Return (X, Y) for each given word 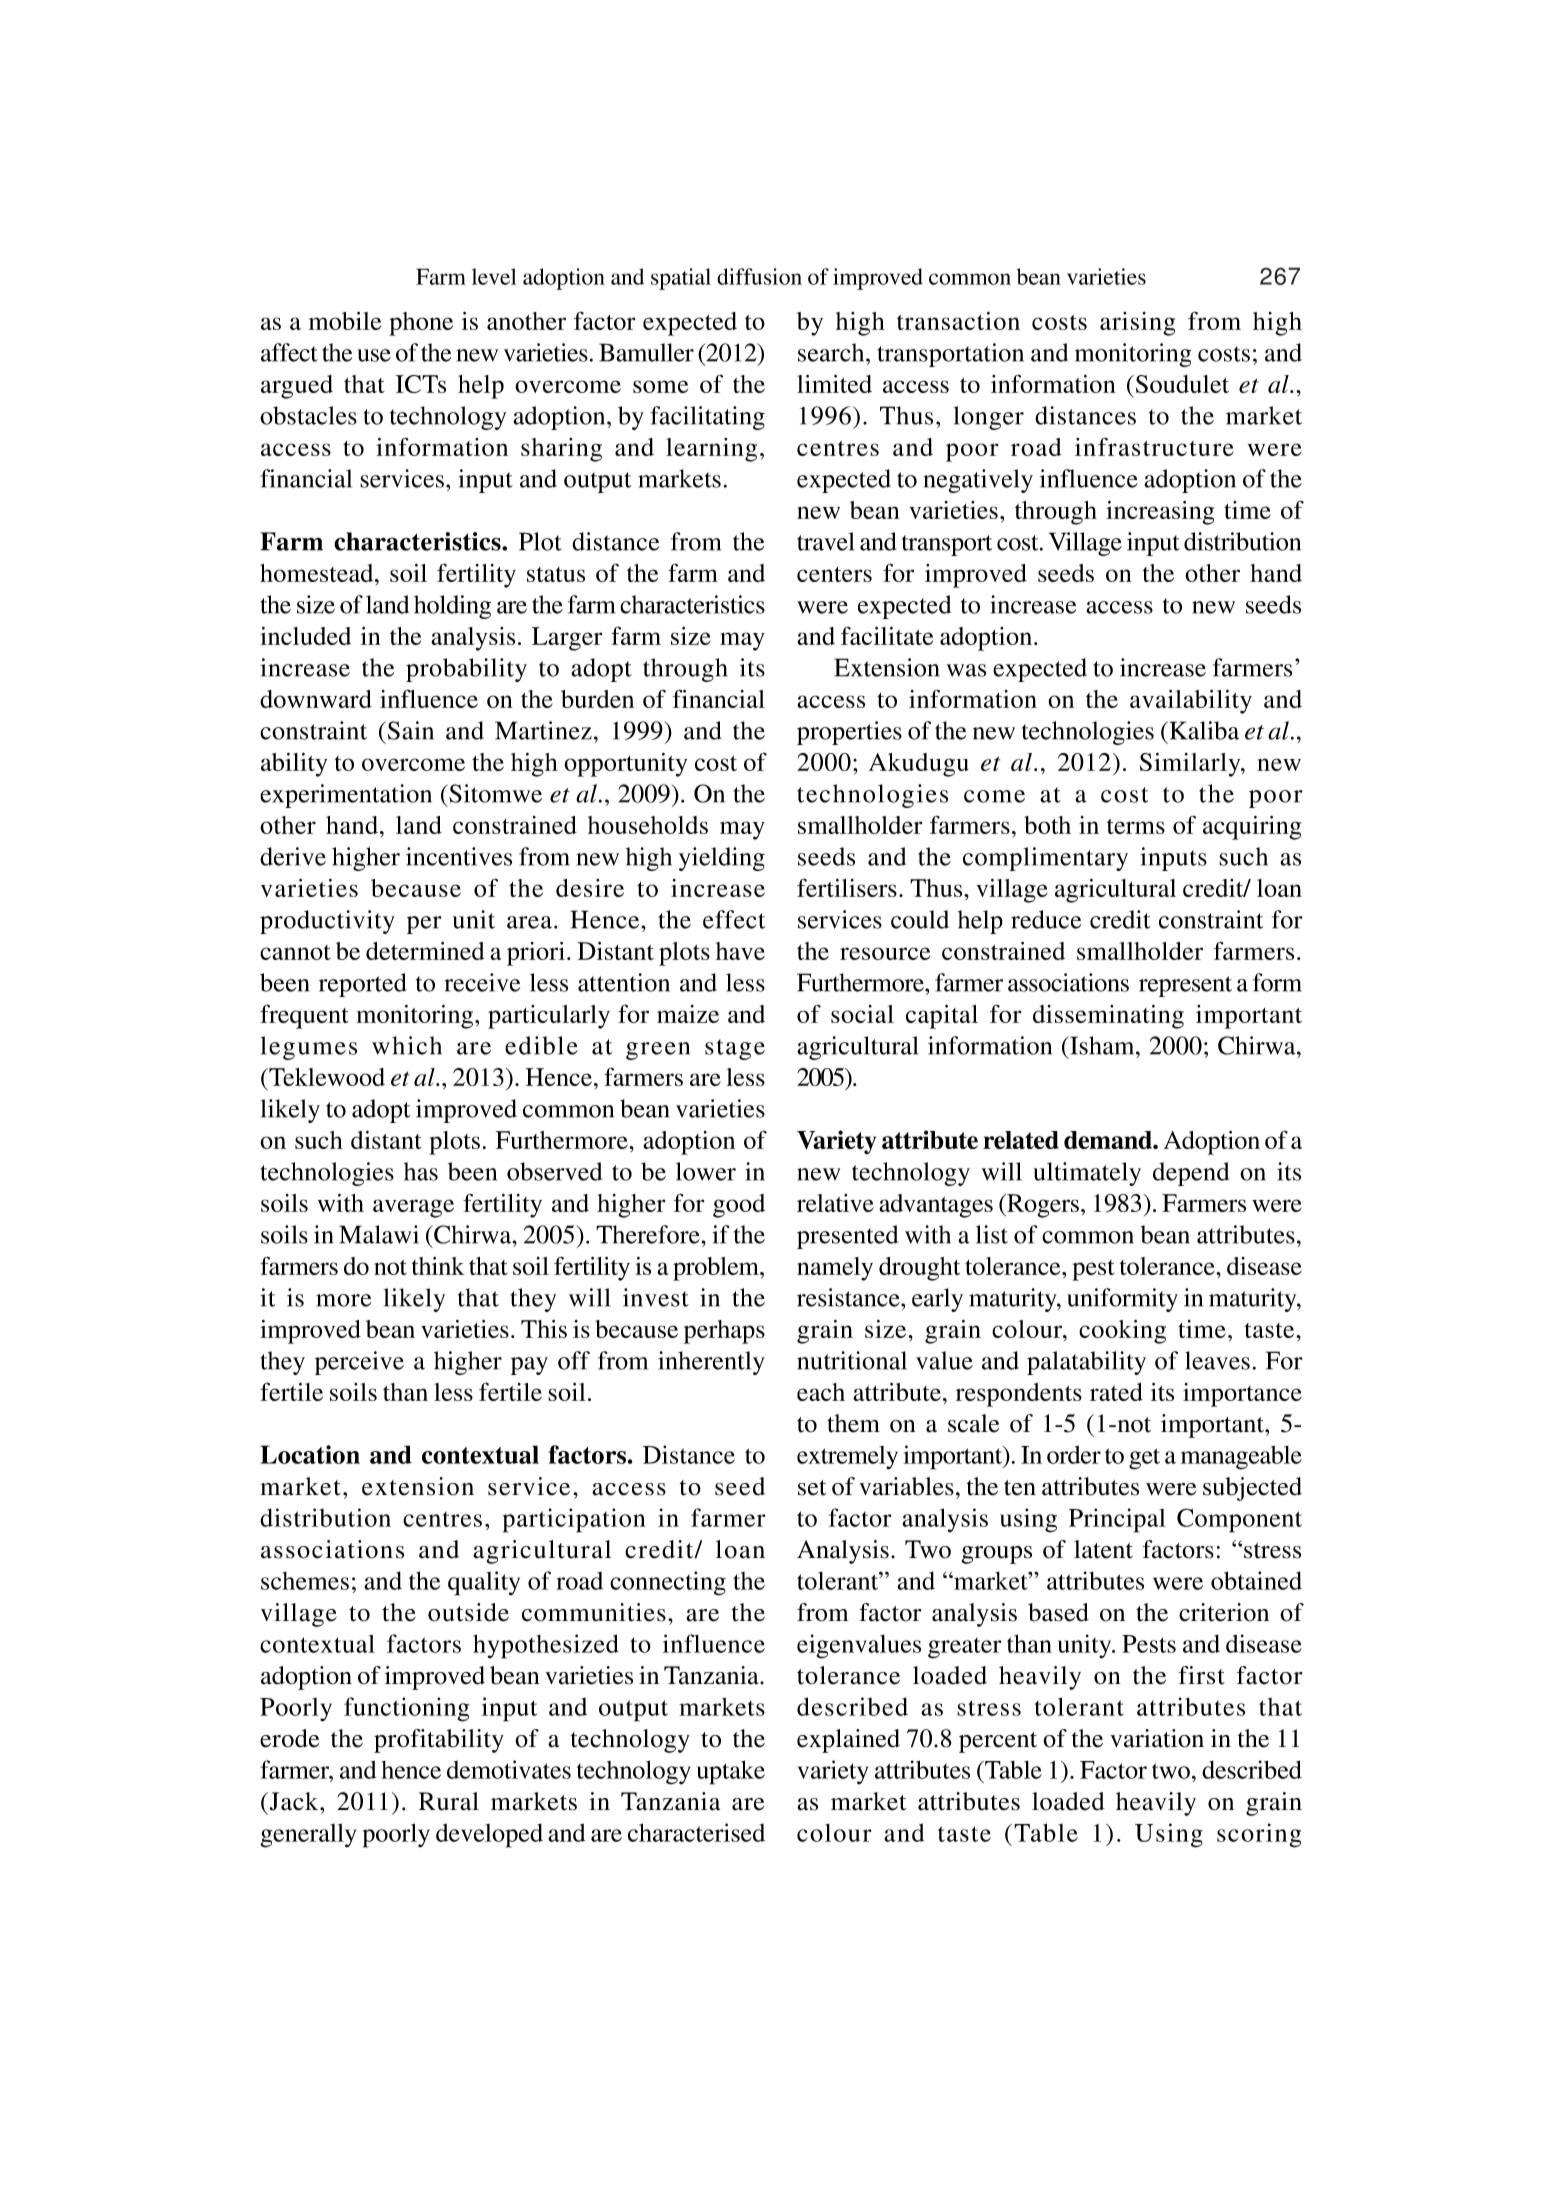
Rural (449, 1801)
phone (421, 324)
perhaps (724, 1332)
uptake (731, 1772)
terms (1136, 826)
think (438, 1266)
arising (1137, 324)
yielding (722, 859)
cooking (1122, 1332)
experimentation (346, 796)
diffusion (759, 276)
